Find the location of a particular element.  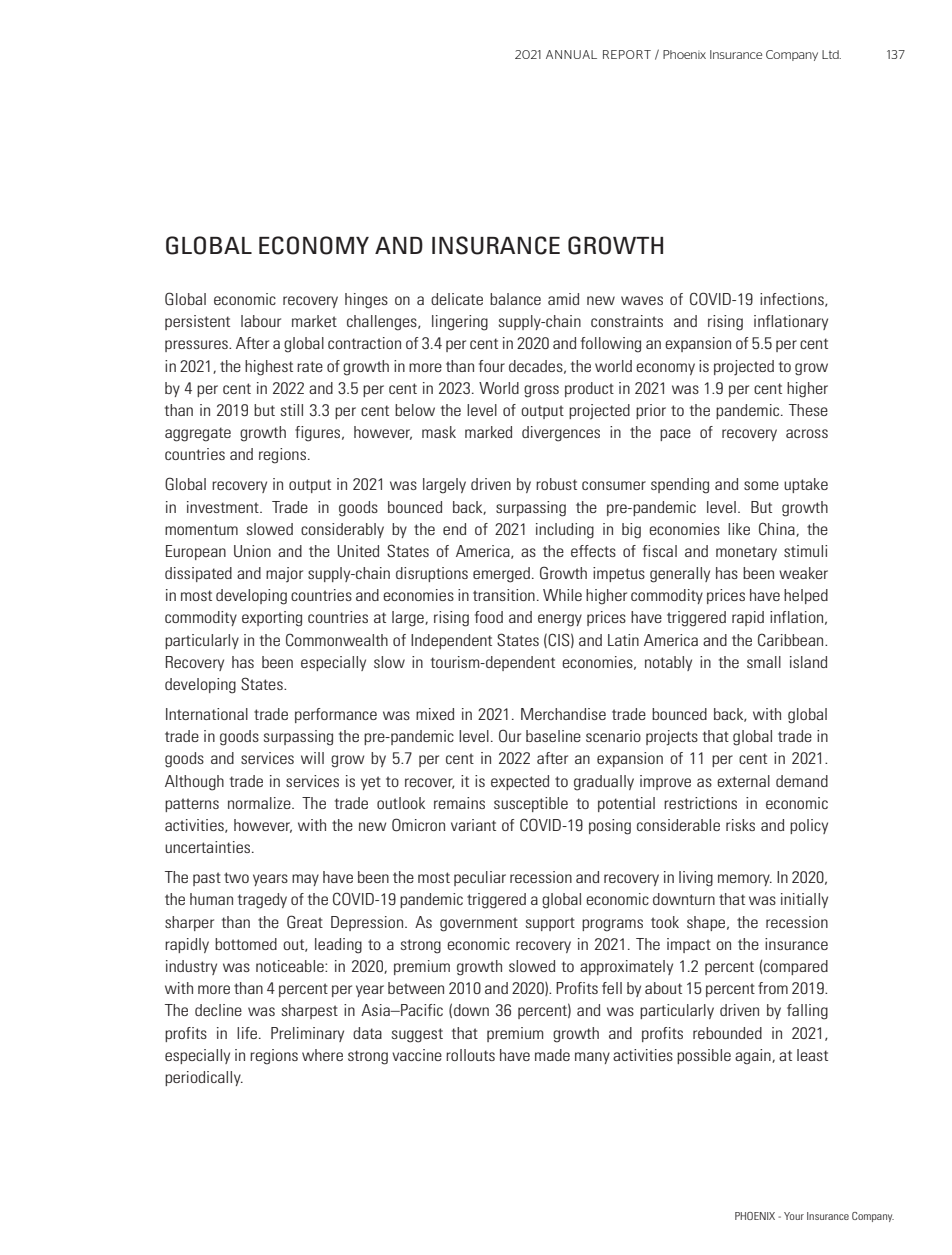

ANNUAL is located at coordinates (571, 54).
